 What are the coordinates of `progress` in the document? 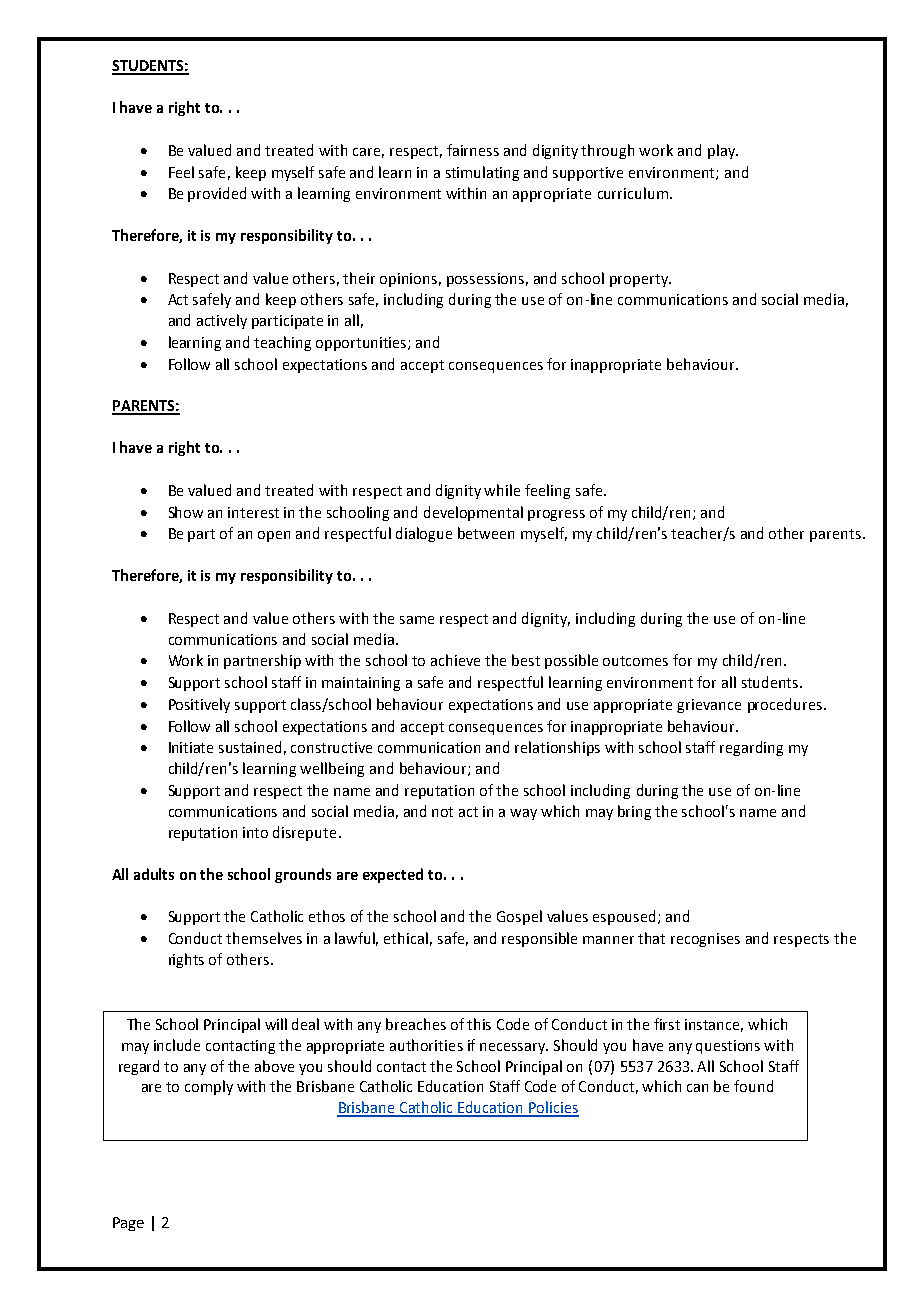 It's located at (556, 515).
